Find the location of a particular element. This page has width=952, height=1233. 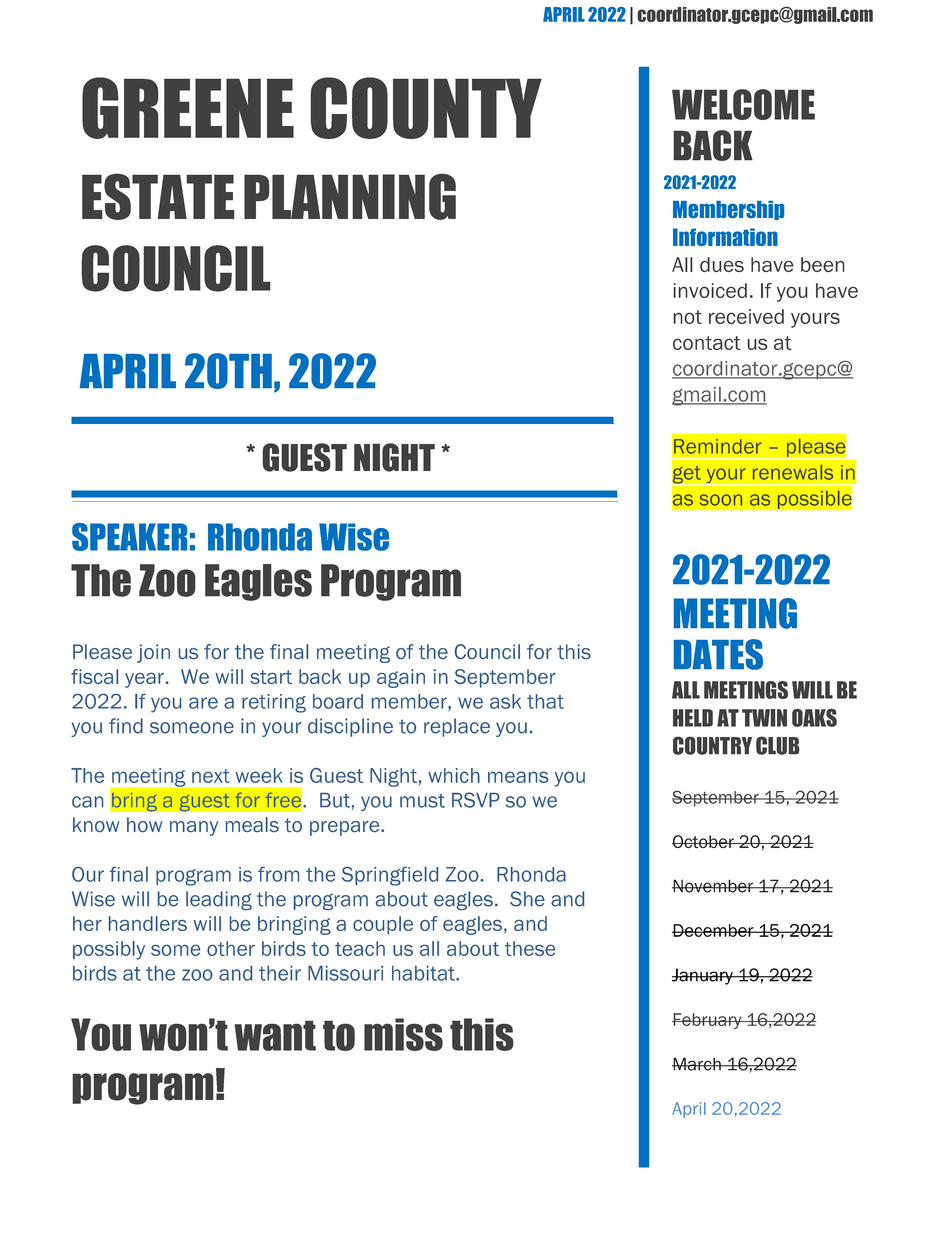

again is located at coordinates (401, 678).
